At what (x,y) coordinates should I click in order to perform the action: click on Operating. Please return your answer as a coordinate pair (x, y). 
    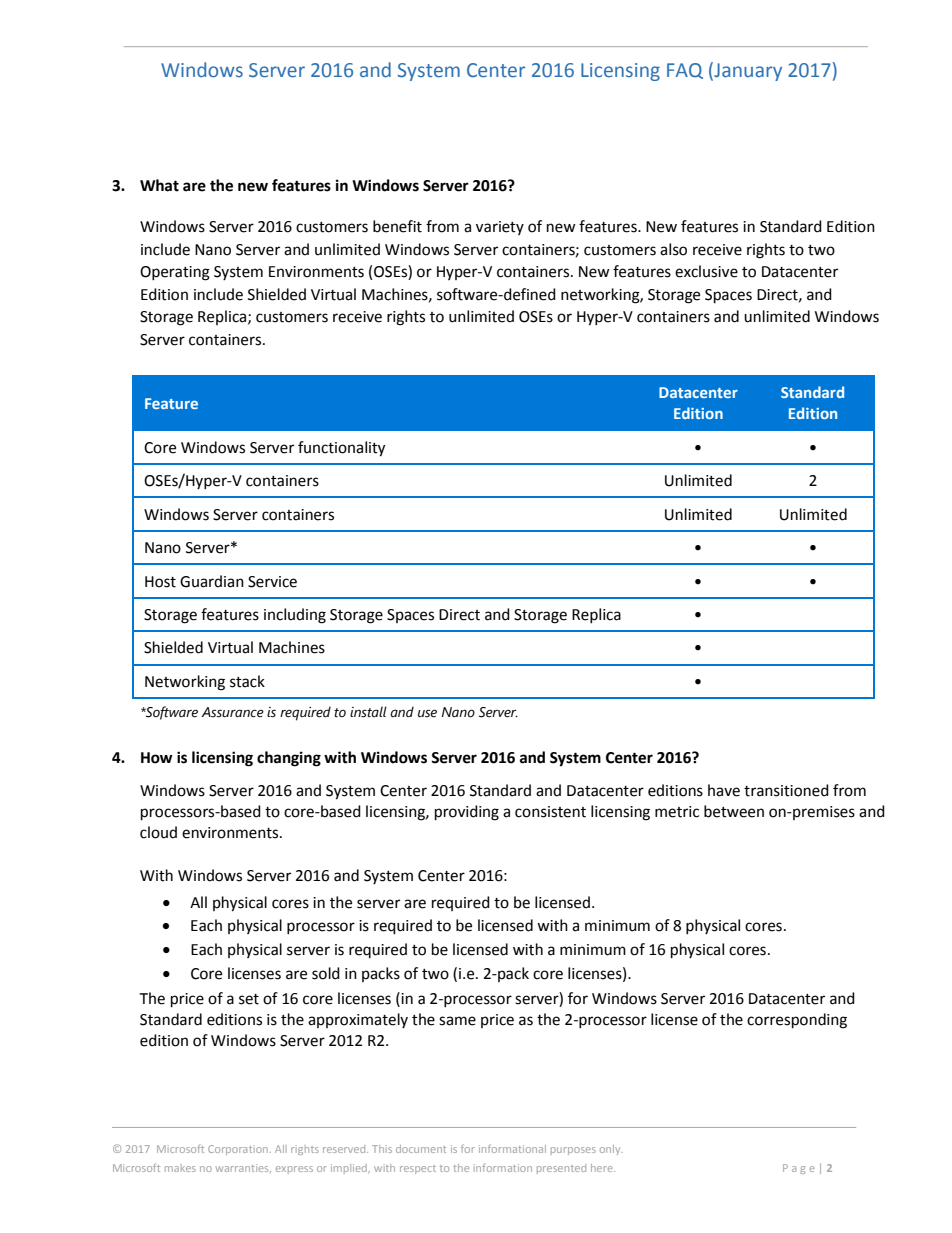
    Looking at the image, I should click on (175, 273).
